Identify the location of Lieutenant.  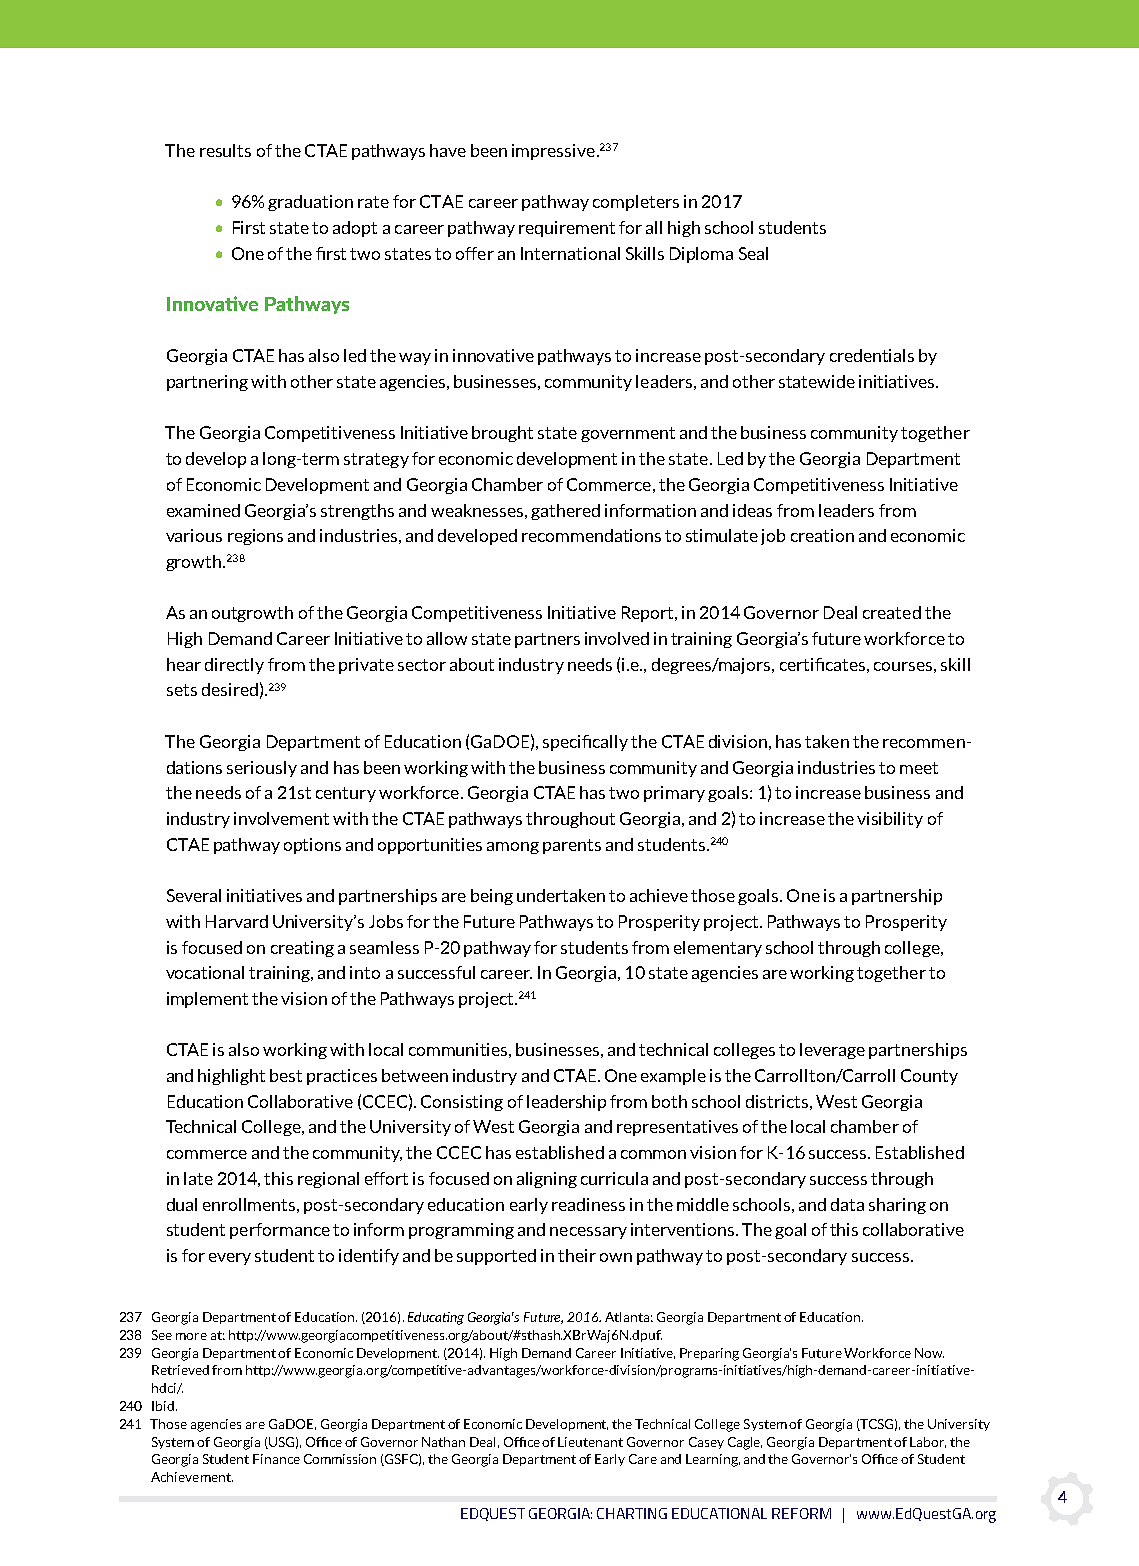
(590, 1442).
